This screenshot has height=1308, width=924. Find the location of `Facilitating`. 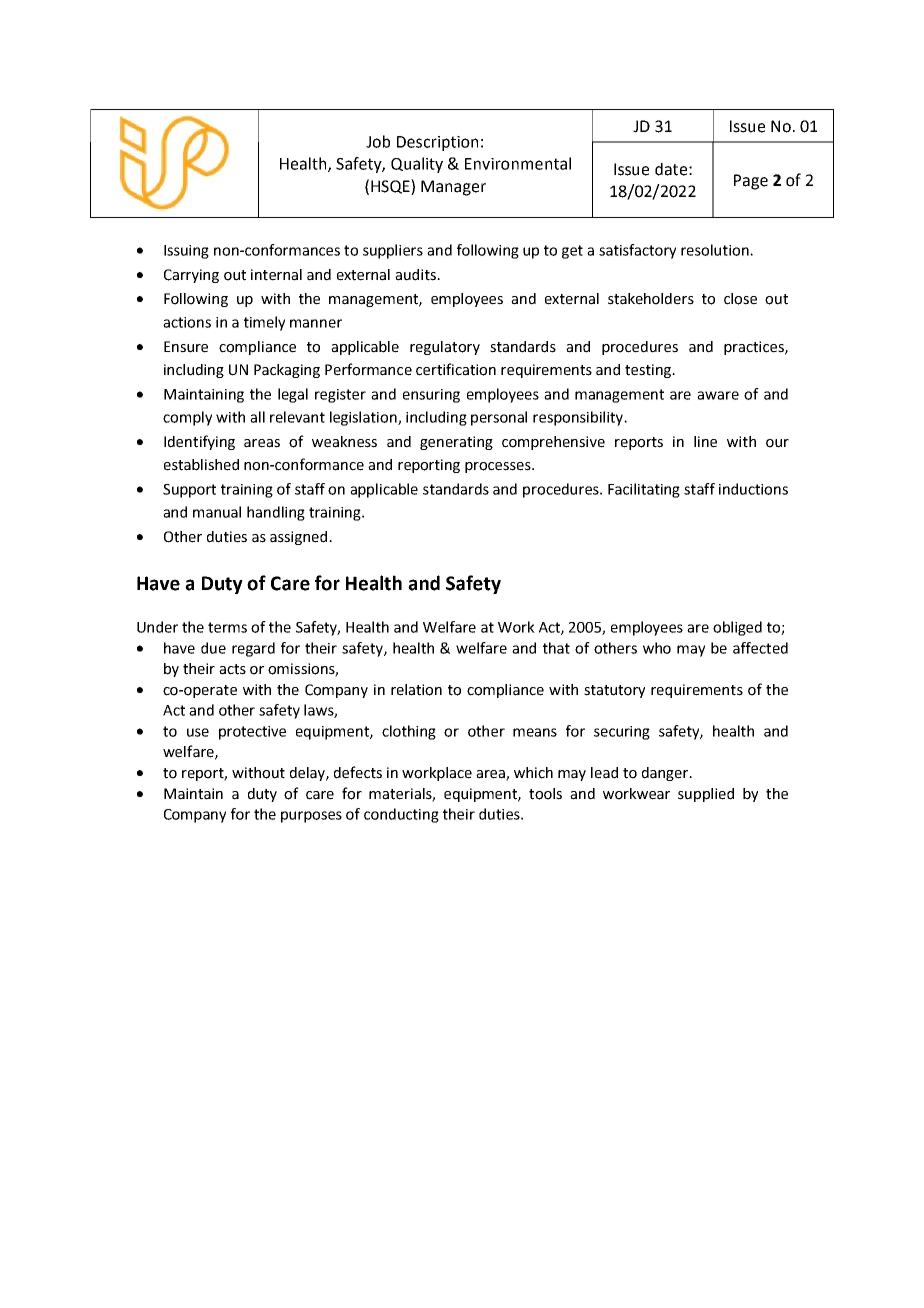

Facilitating is located at coordinates (644, 490).
